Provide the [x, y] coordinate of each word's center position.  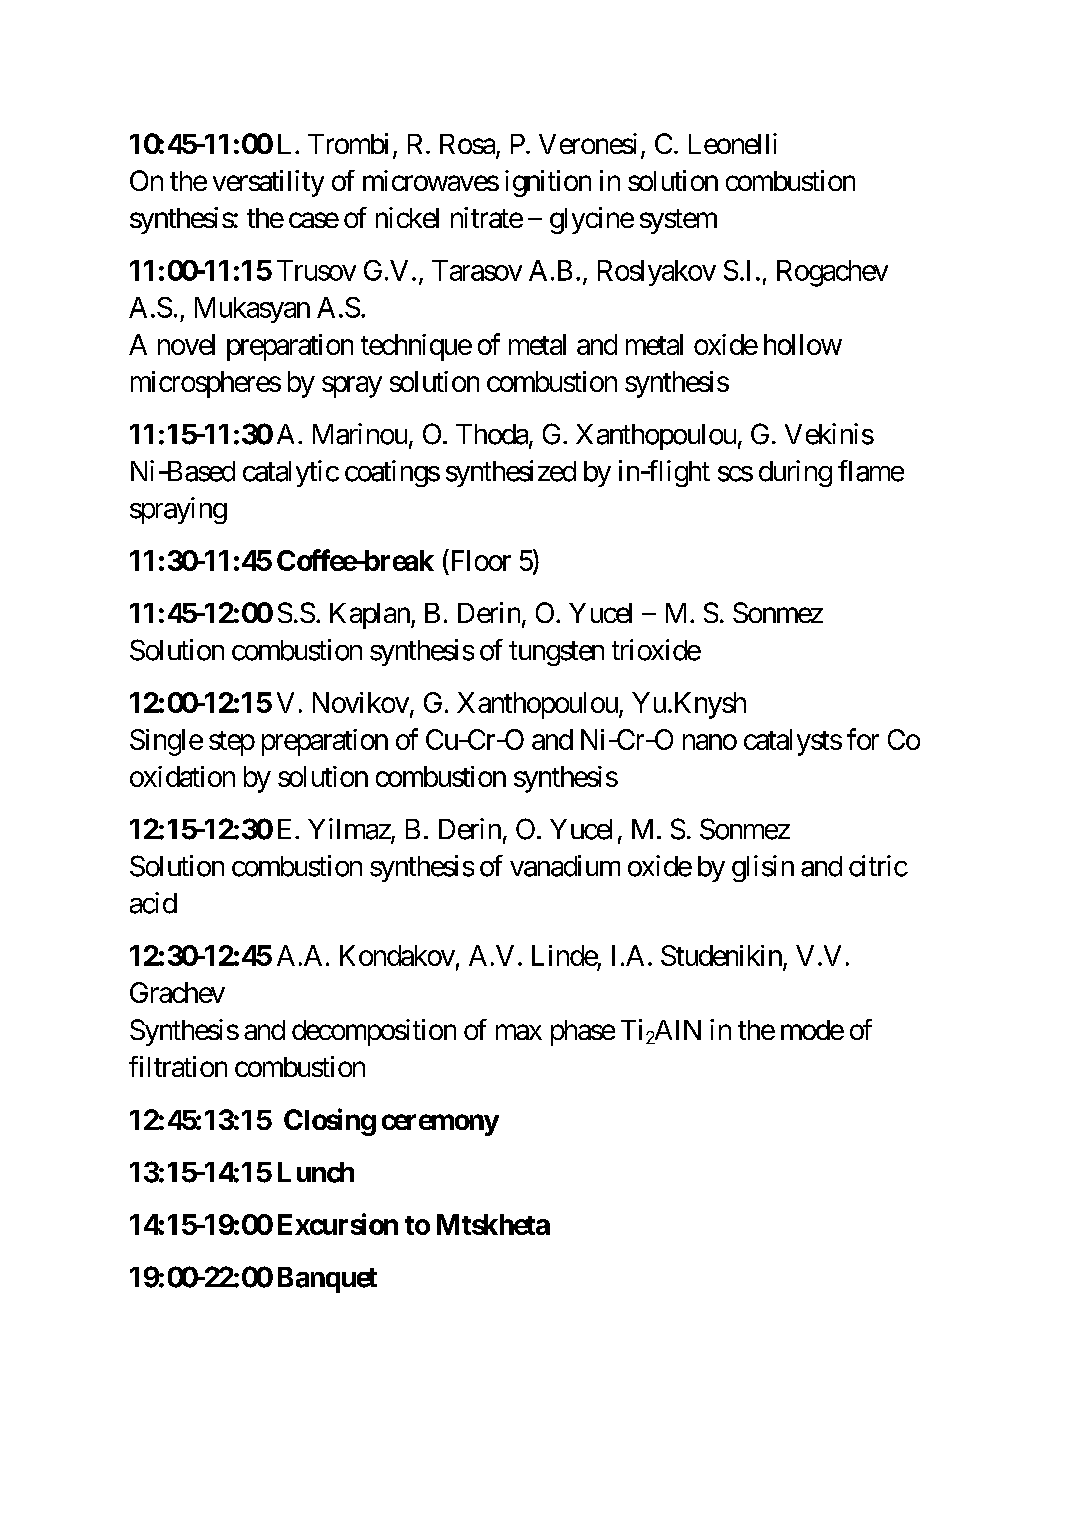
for [863, 739]
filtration [178, 1066]
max [519, 1032]
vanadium [565, 866]
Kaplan [371, 616]
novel [186, 344]
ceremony [440, 1125]
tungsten [556, 654]
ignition [548, 183]
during [795, 473]
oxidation [182, 776]
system [678, 221]
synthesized [511, 473]
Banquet [327, 1280]
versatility [268, 183]
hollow [803, 344]
